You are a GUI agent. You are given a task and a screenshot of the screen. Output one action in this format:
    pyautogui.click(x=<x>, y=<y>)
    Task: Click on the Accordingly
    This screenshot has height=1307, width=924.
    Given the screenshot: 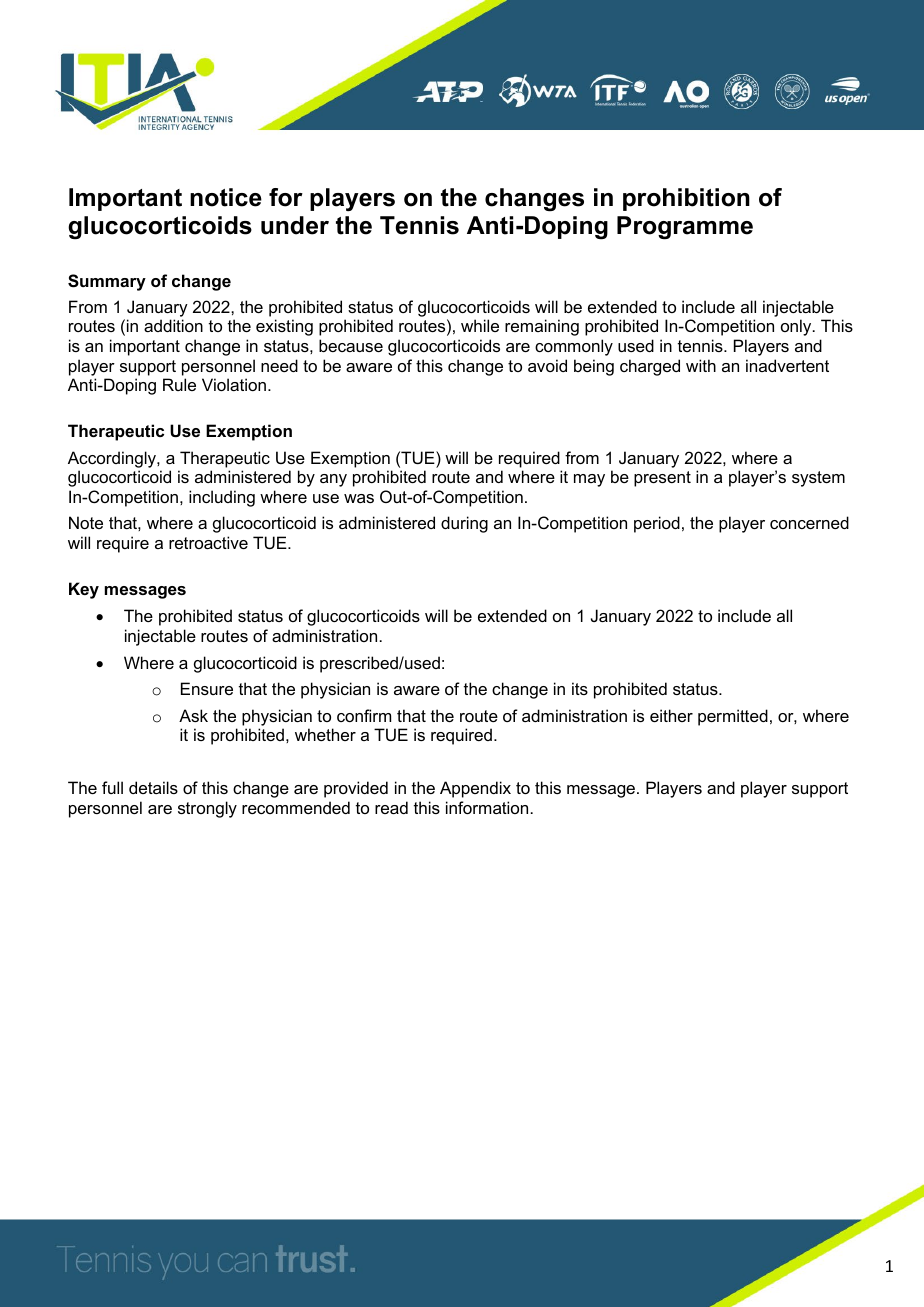 What is the action you would take?
    pyautogui.click(x=113, y=459)
